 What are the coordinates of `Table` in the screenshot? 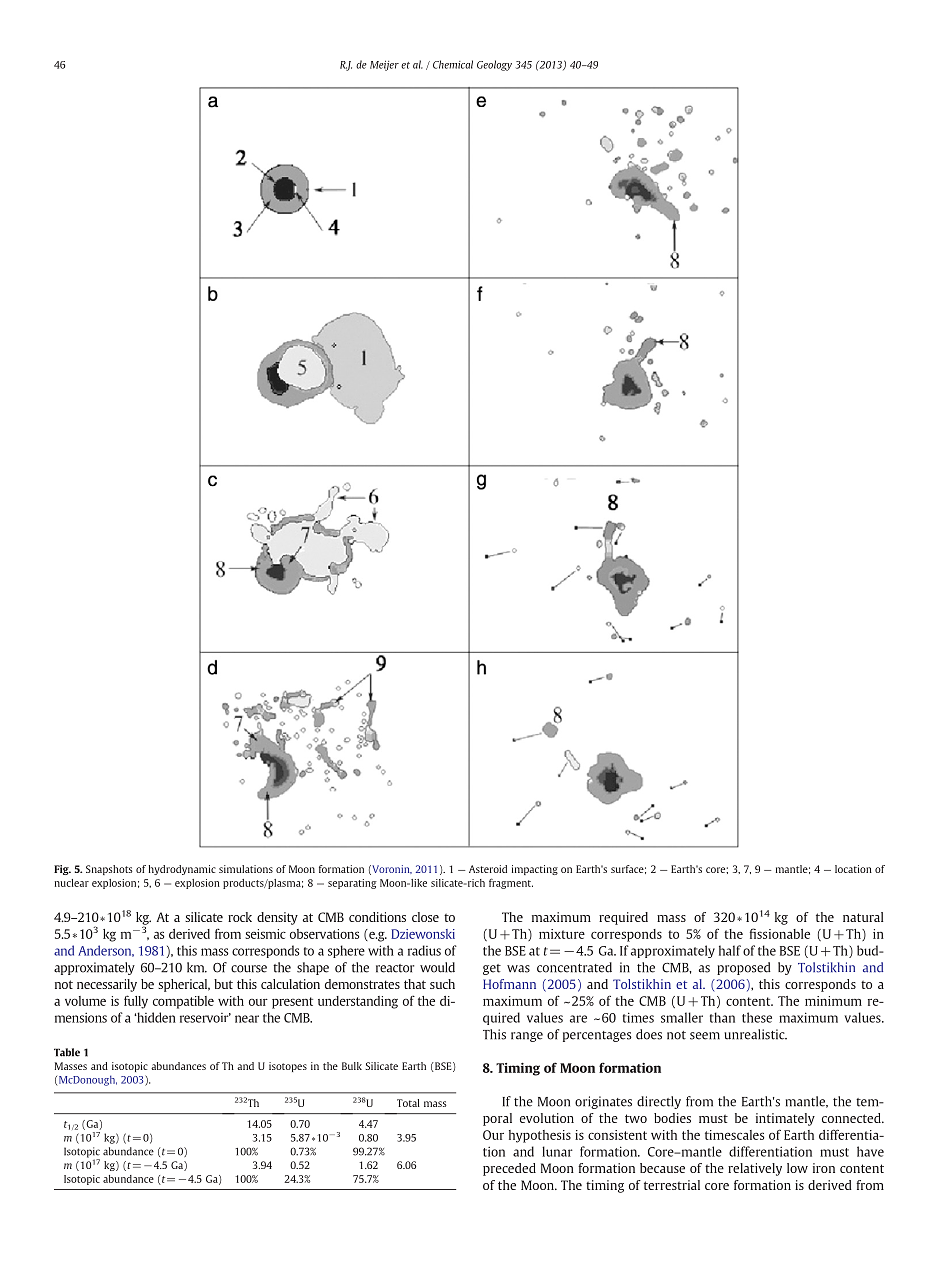 It's located at (67, 1052).
